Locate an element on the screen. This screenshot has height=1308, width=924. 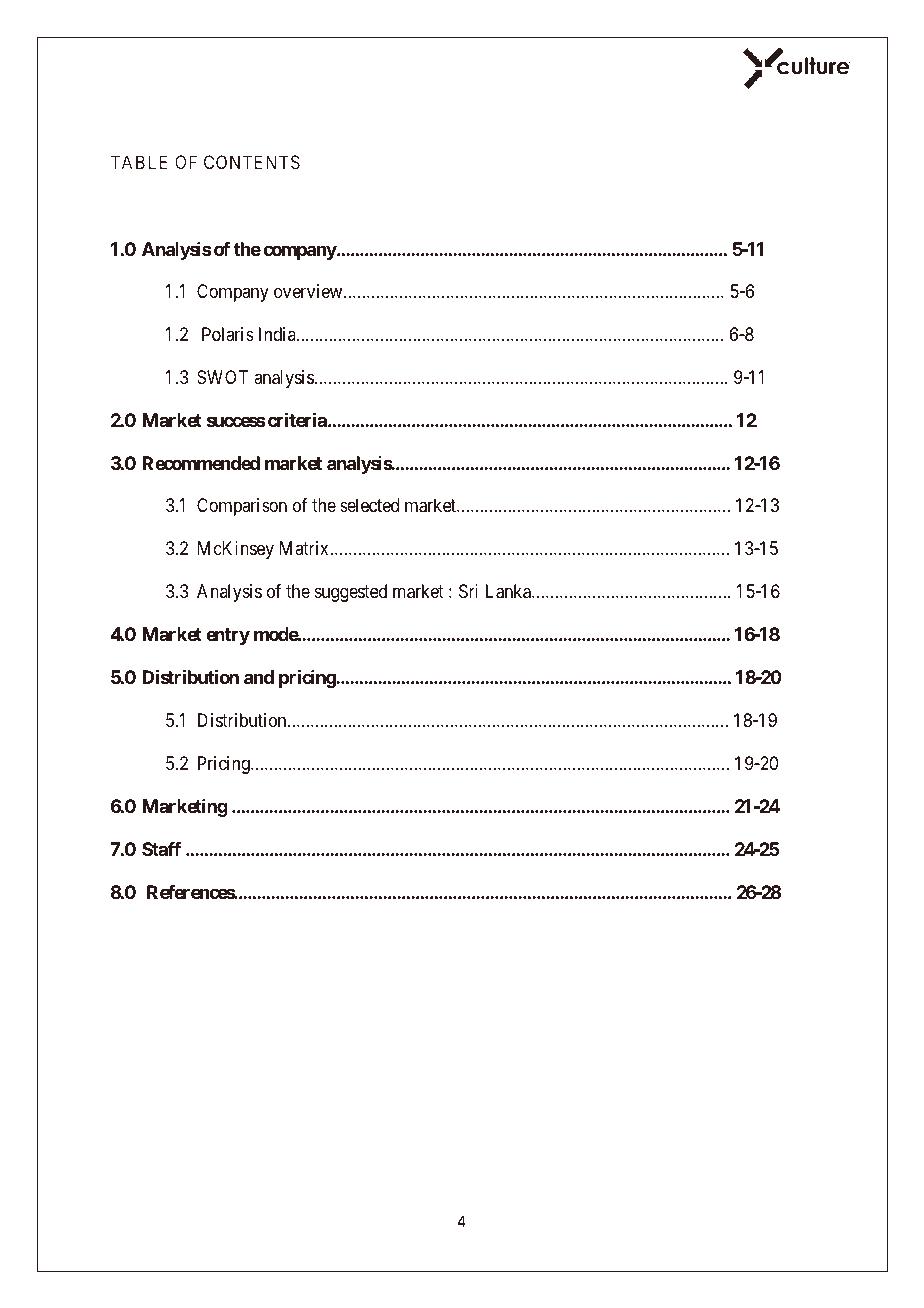
CONTENTS is located at coordinates (252, 162).
